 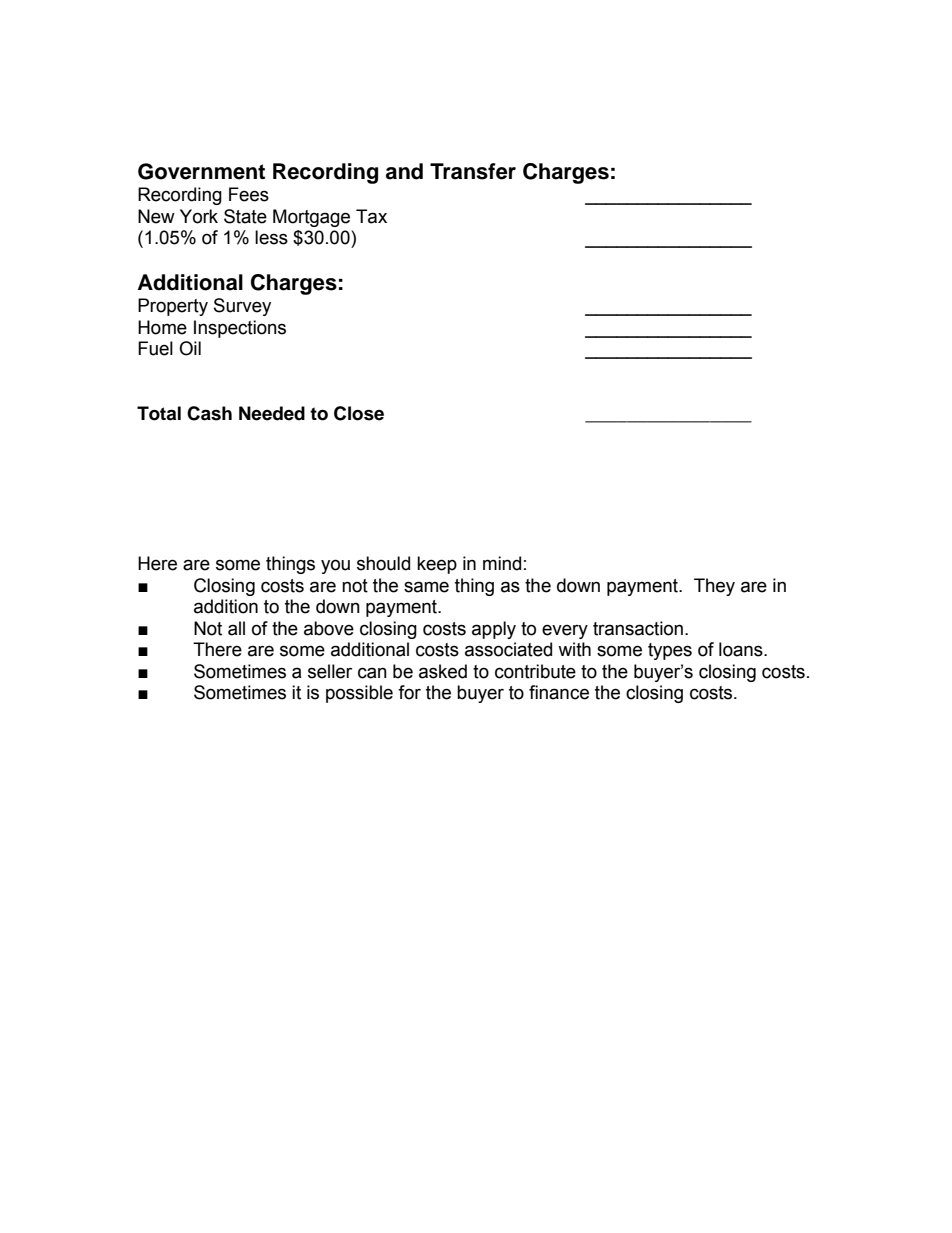 What do you see at coordinates (330, 671) in the screenshot?
I see `seller` at bounding box center [330, 671].
